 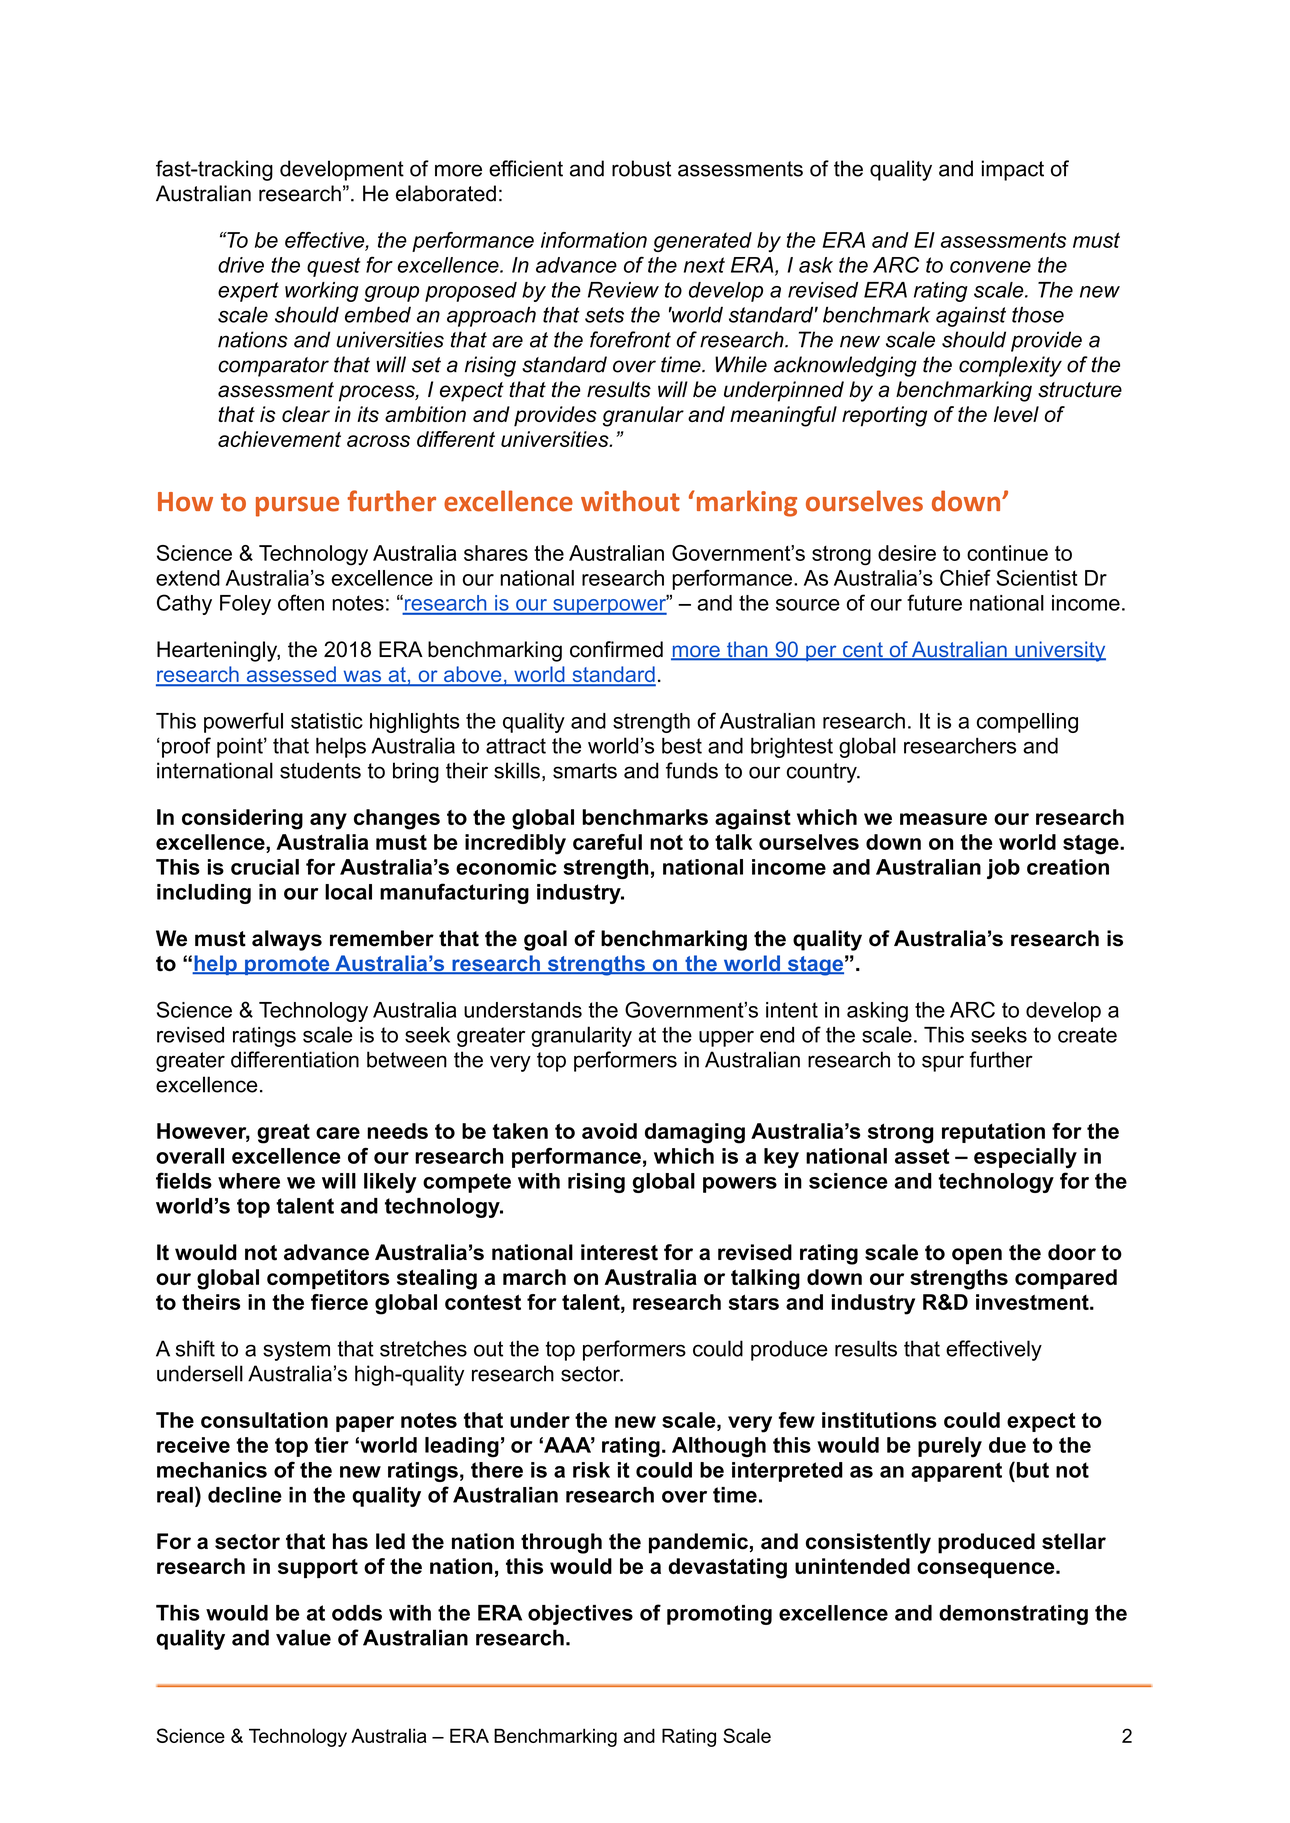 I want to click on information, so click(x=594, y=240).
